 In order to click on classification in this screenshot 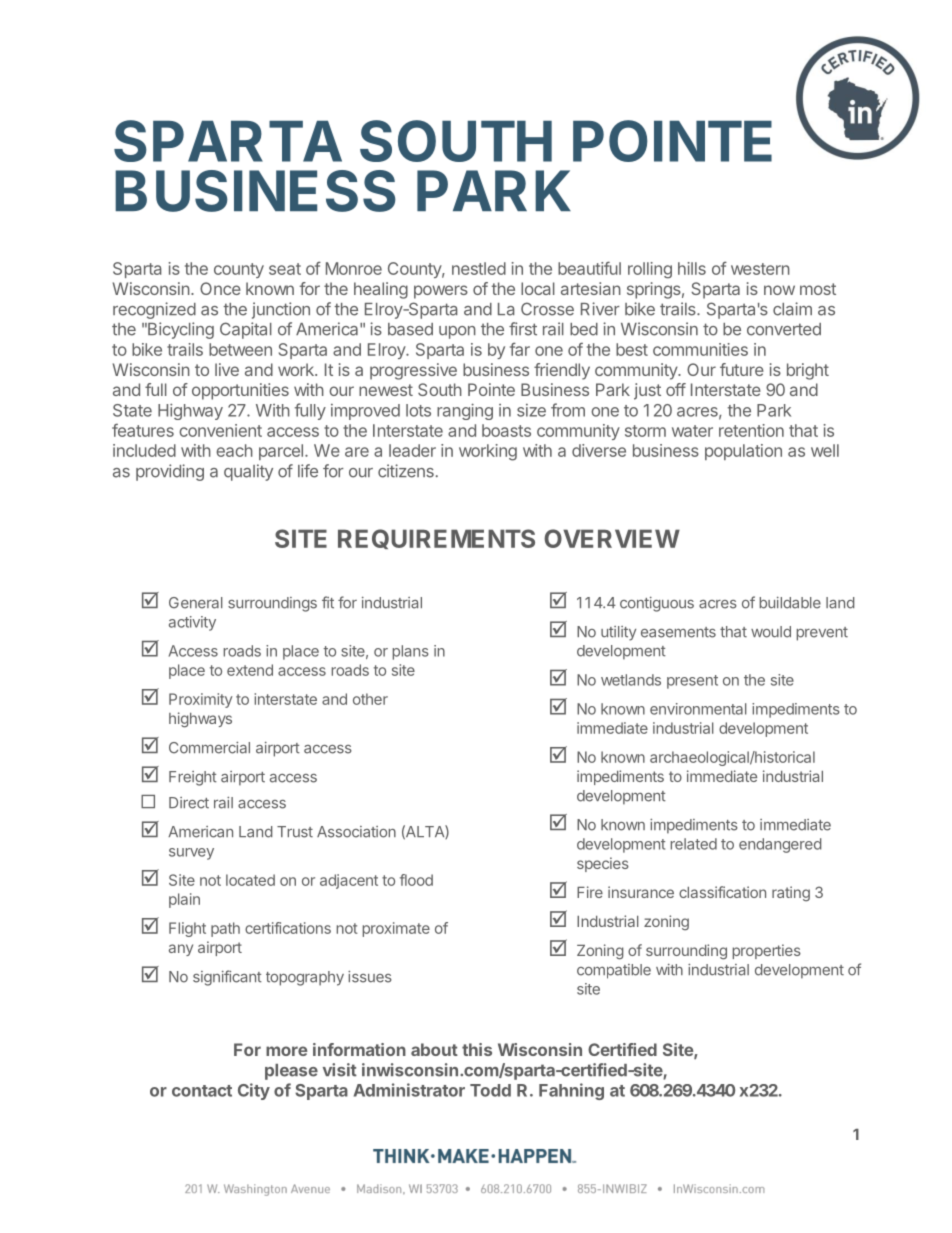, I will do `click(722, 892)`.
